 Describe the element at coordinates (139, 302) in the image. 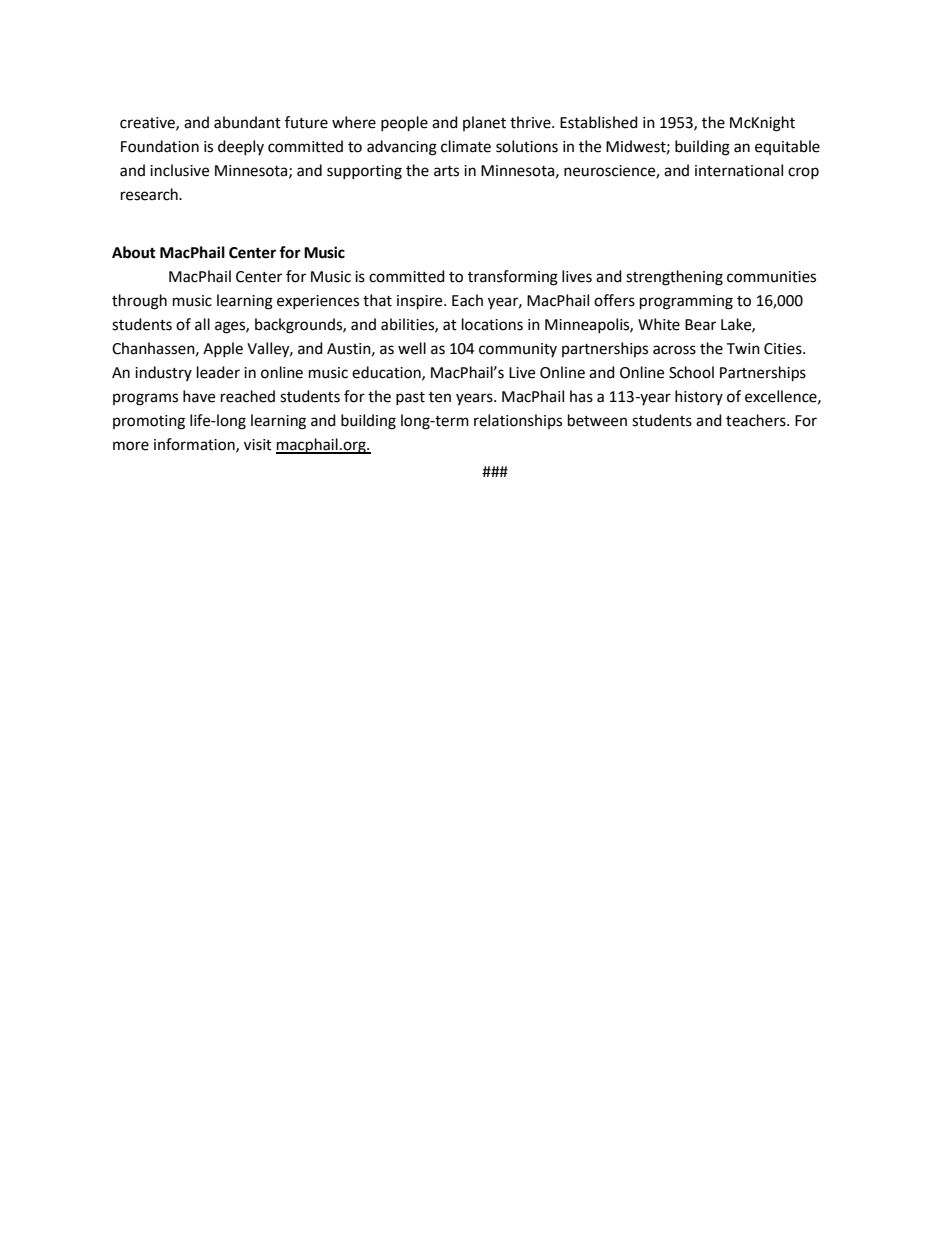

I see `through` at that location.
